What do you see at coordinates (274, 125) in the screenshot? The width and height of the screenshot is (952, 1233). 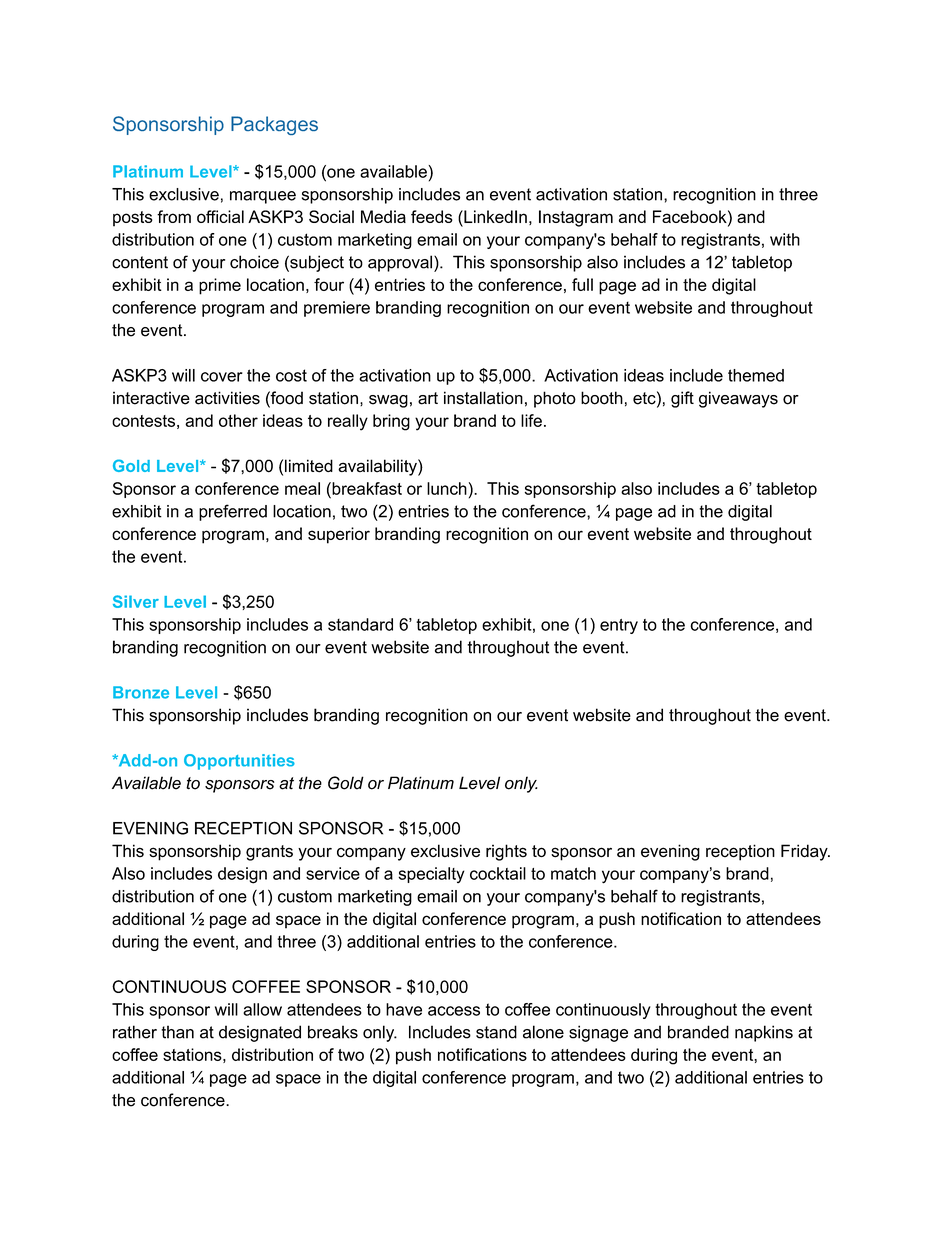 I see `Packages` at bounding box center [274, 125].
